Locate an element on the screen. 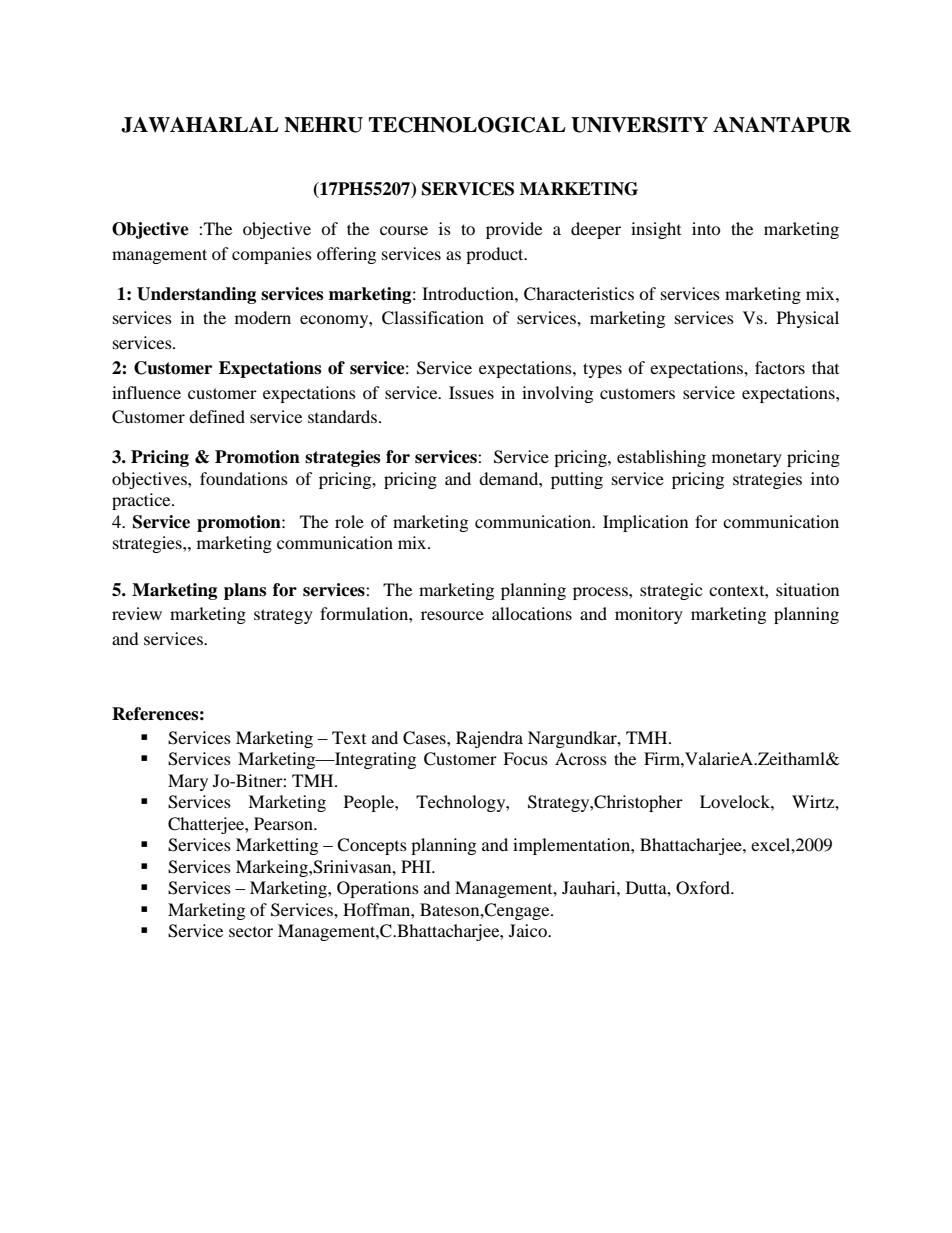  Implication is located at coordinates (645, 523).
